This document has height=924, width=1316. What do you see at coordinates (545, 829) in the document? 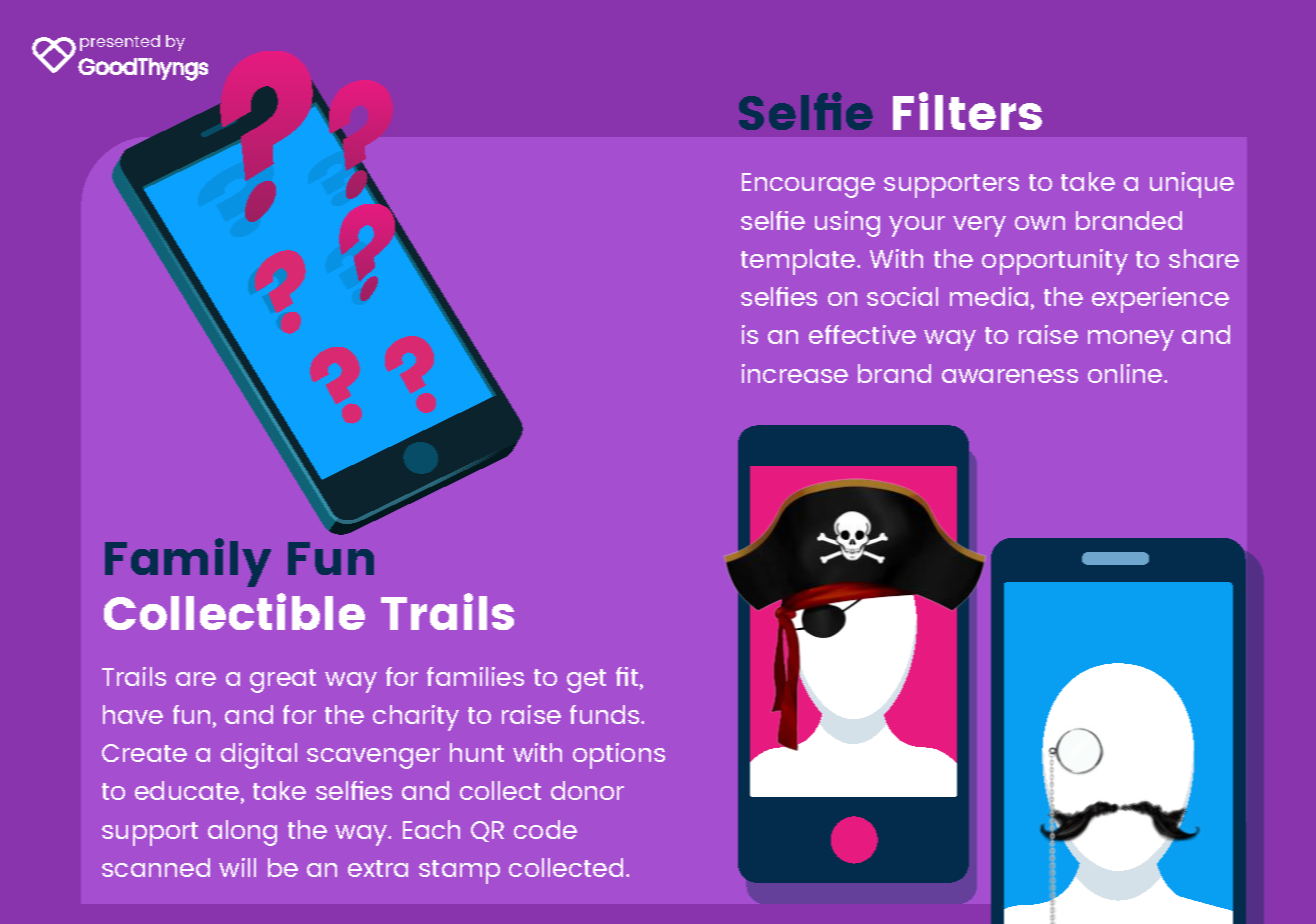
I see `code` at bounding box center [545, 829].
